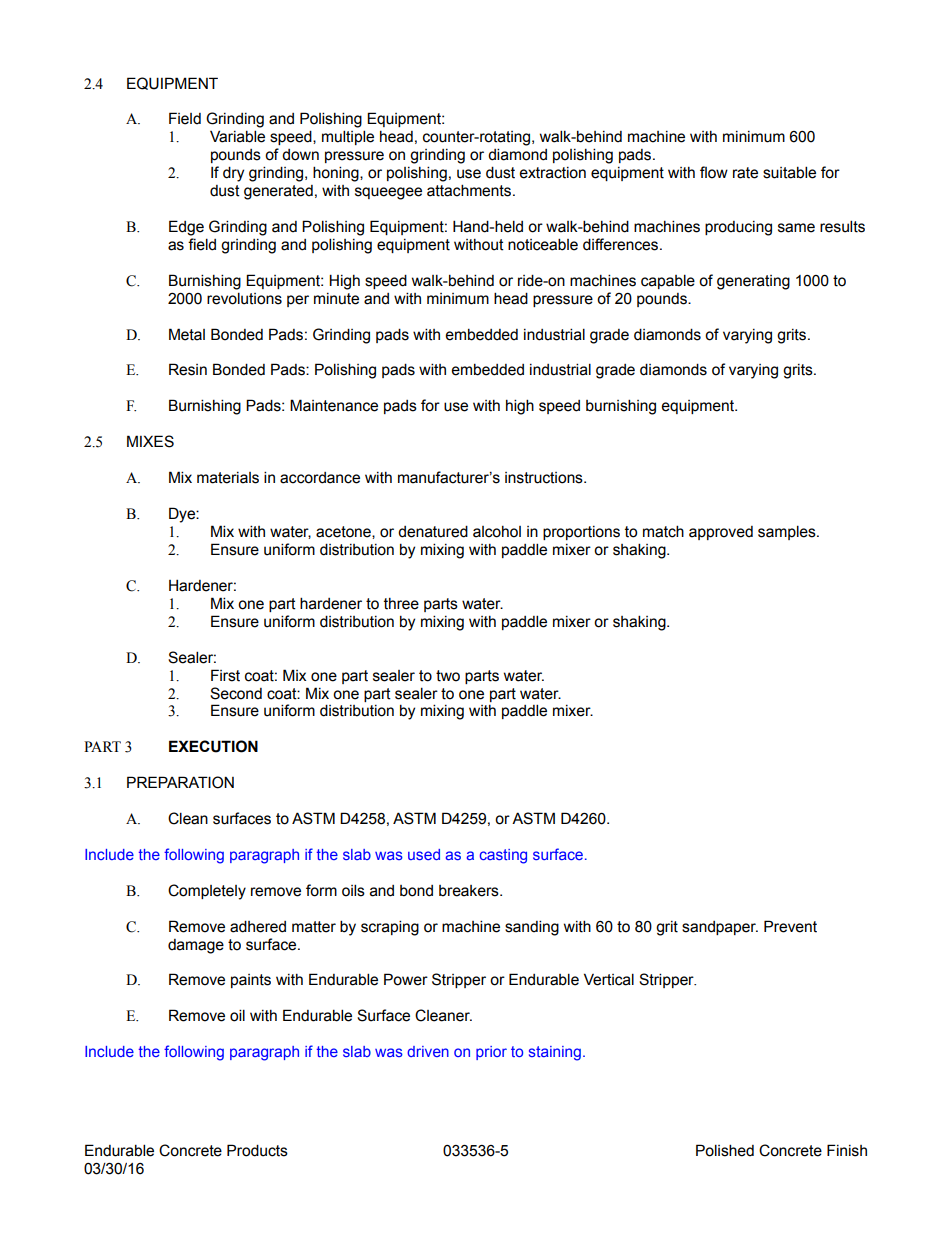 The image size is (952, 1233). Describe the element at coordinates (788, 532) in the page. I see `samples` at that location.
